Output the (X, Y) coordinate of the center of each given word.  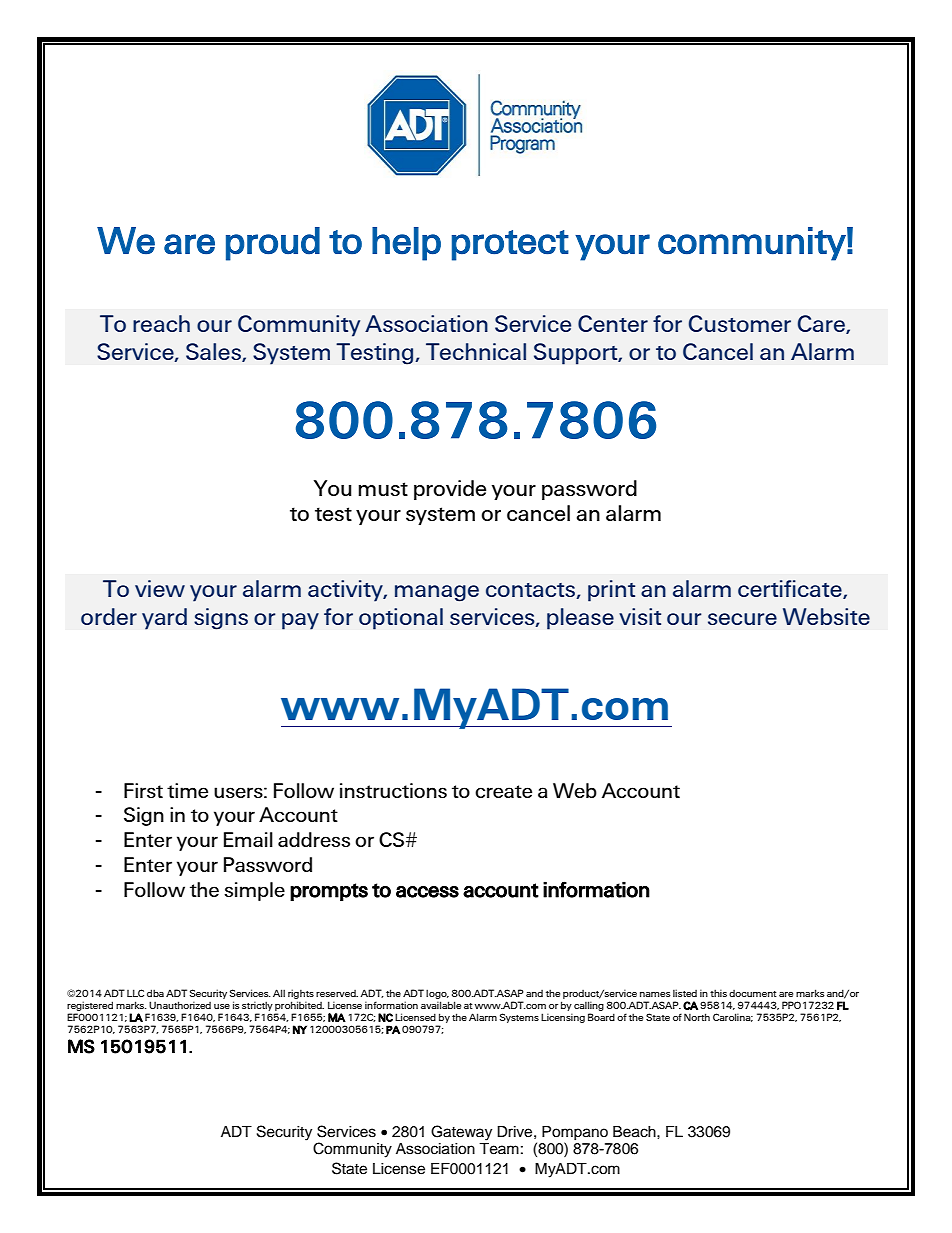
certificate (791, 589)
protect (510, 245)
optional (401, 619)
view (160, 588)
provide (450, 490)
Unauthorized (180, 1005)
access (427, 892)
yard (164, 619)
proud (273, 244)
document (753, 993)
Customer (740, 323)
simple (254, 891)
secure (742, 619)
